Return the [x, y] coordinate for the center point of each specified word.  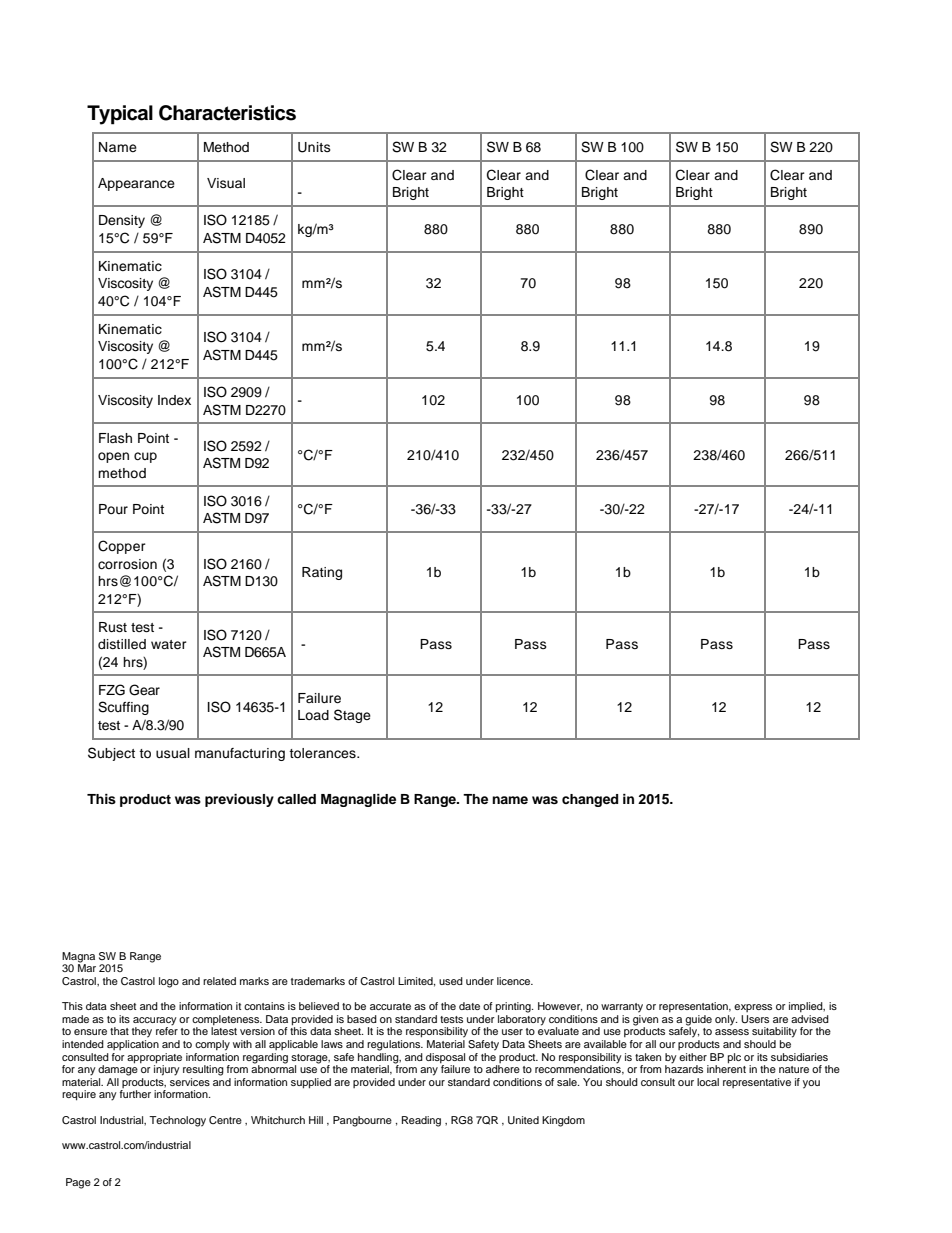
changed [590, 800]
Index [174, 400]
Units [314, 147]
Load [313, 715]
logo [169, 982]
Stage [352, 716]
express [753, 1008]
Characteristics [227, 113]
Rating [322, 573]
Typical [120, 115]
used [451, 981]
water [169, 644]
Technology [177, 1121]
